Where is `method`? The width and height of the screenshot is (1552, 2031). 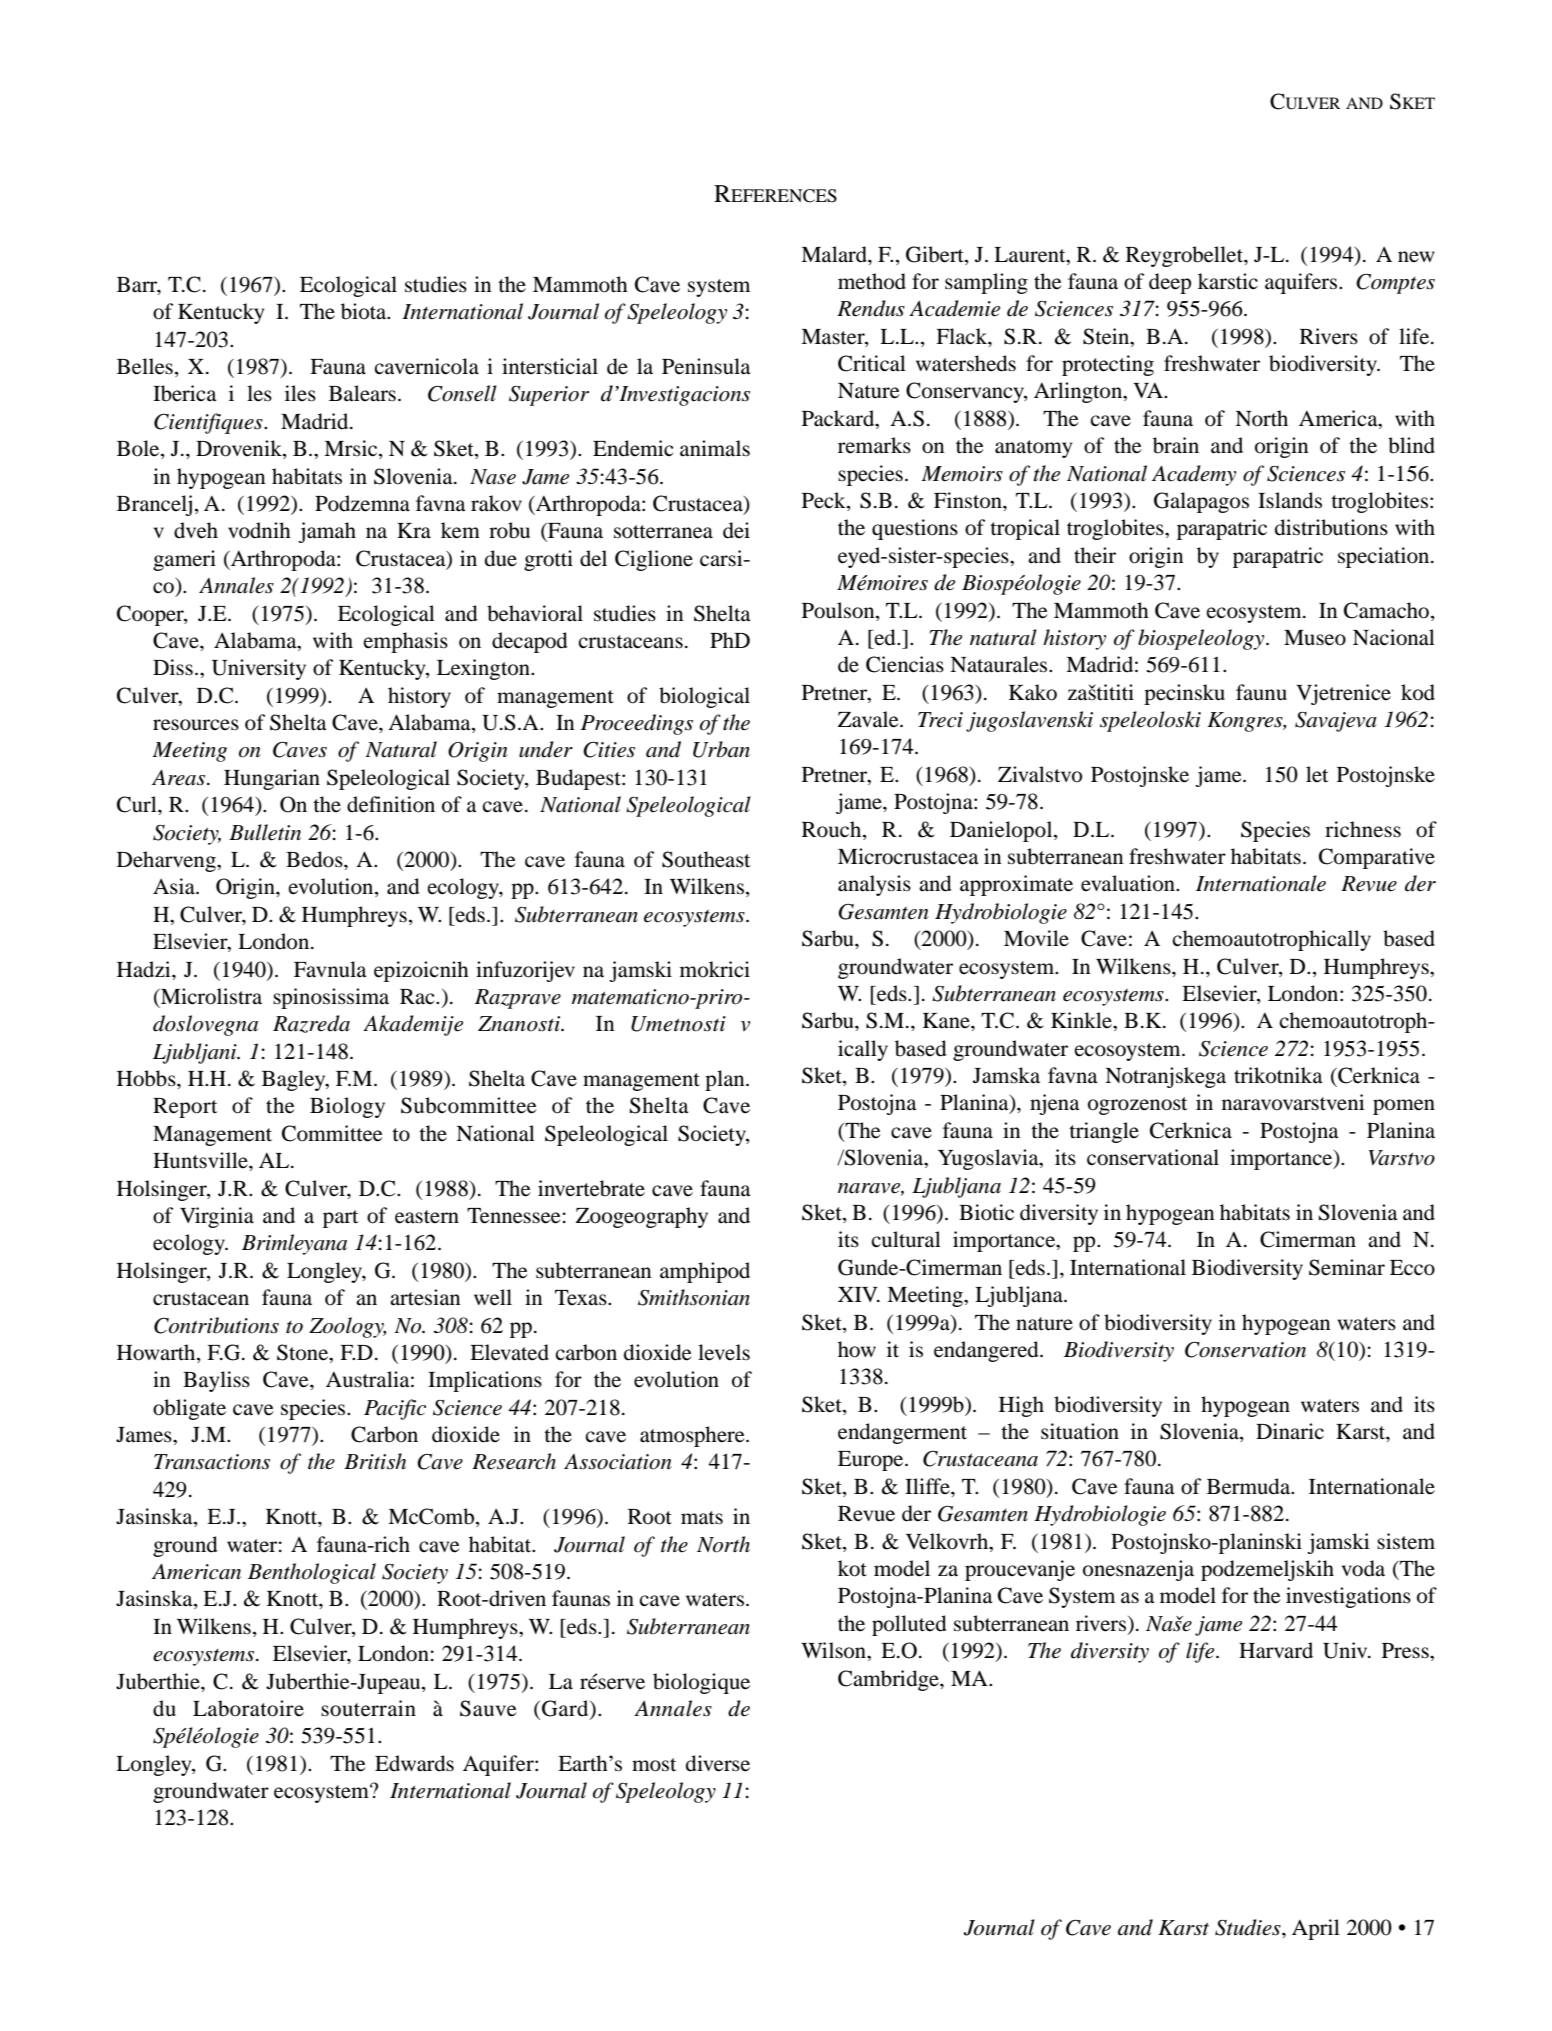 method is located at coordinates (872, 281).
